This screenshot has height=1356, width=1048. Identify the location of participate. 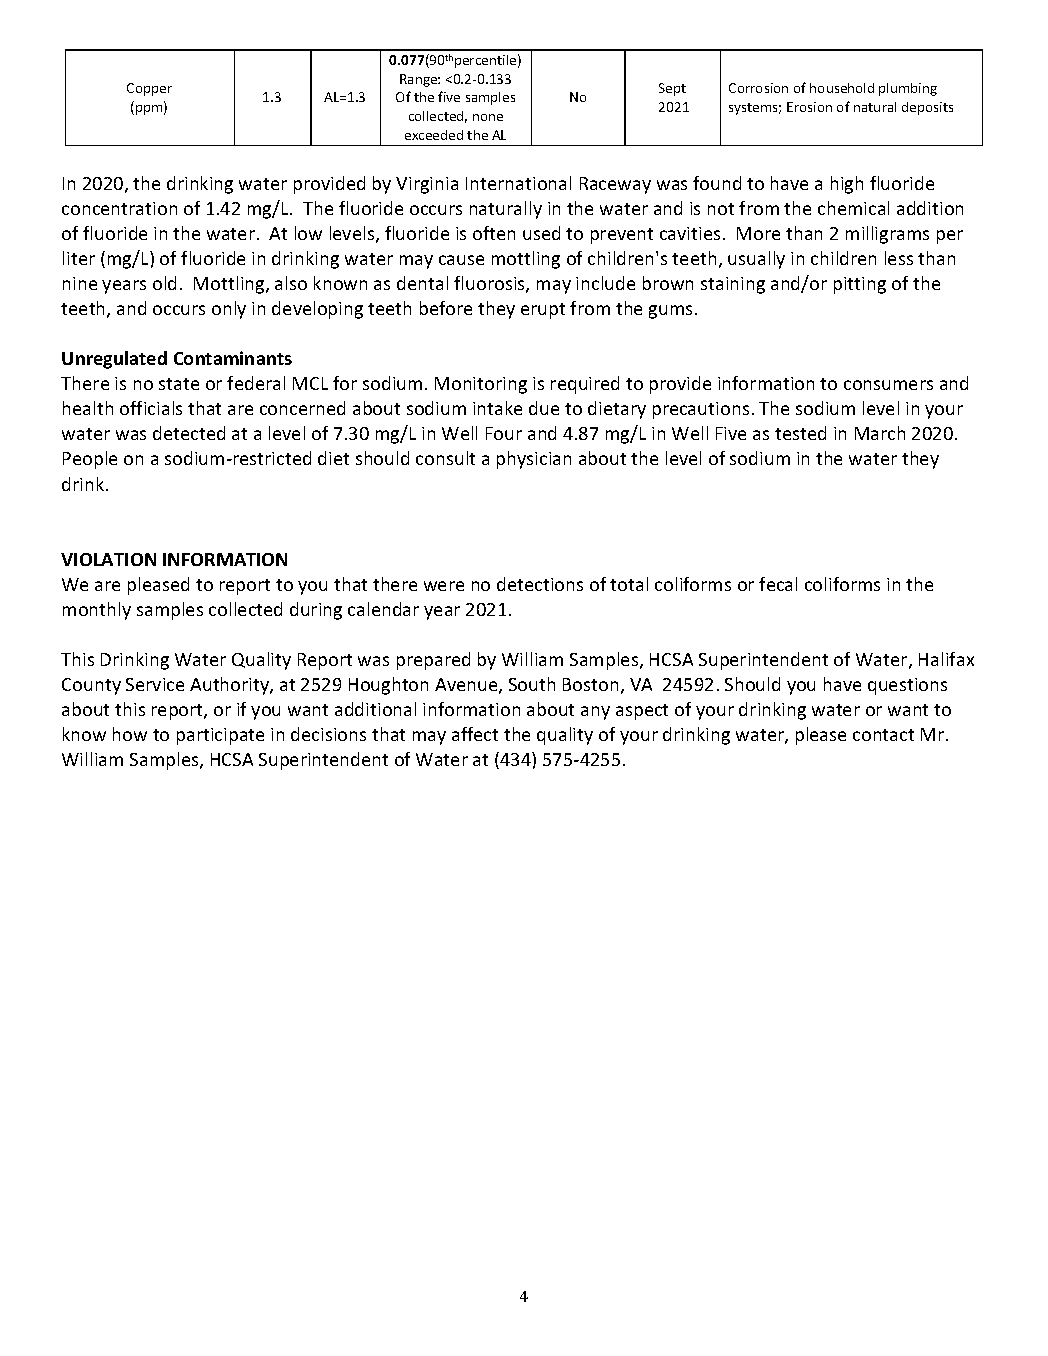
(220, 736).
